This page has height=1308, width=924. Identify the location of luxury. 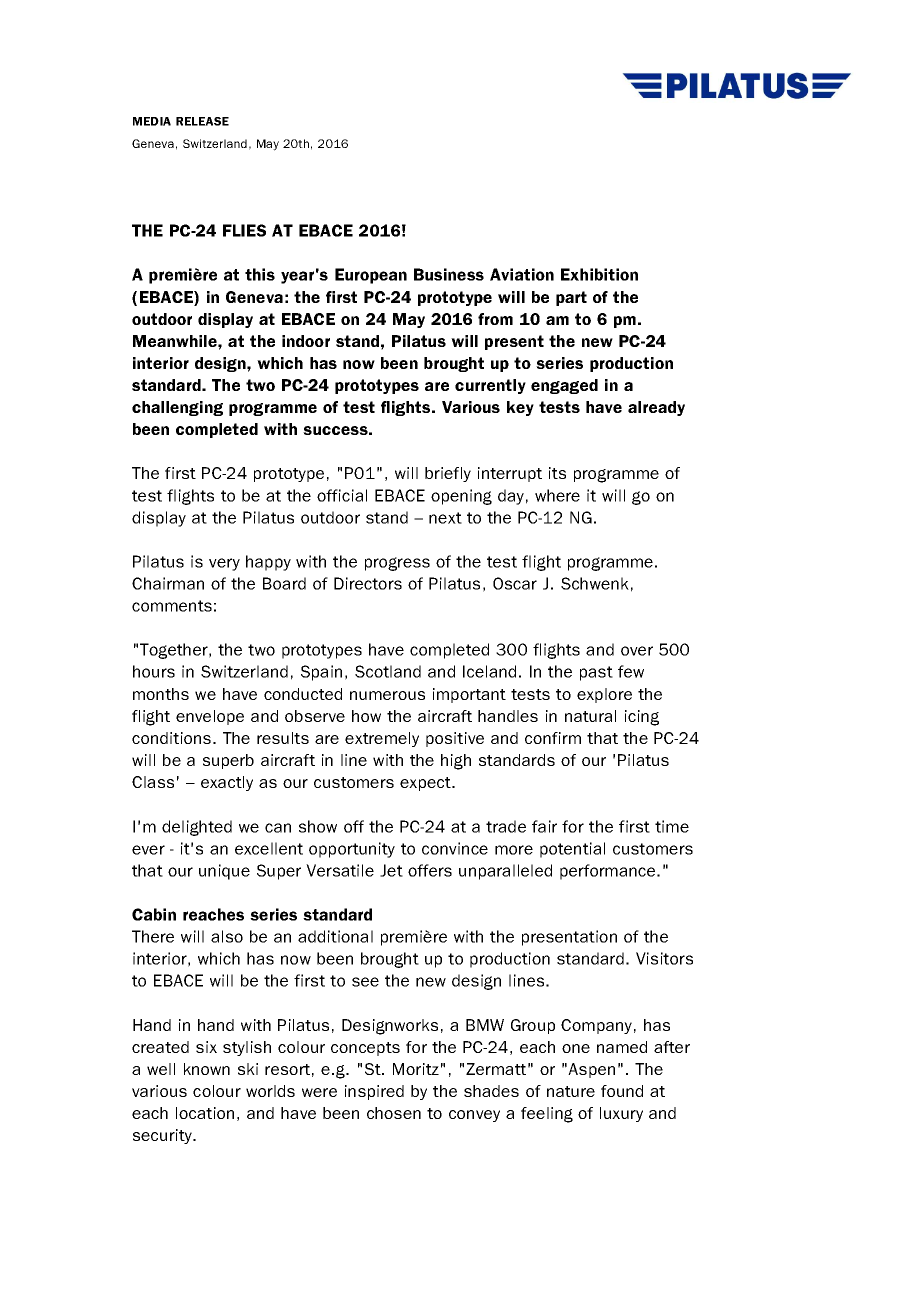
(621, 1114).
